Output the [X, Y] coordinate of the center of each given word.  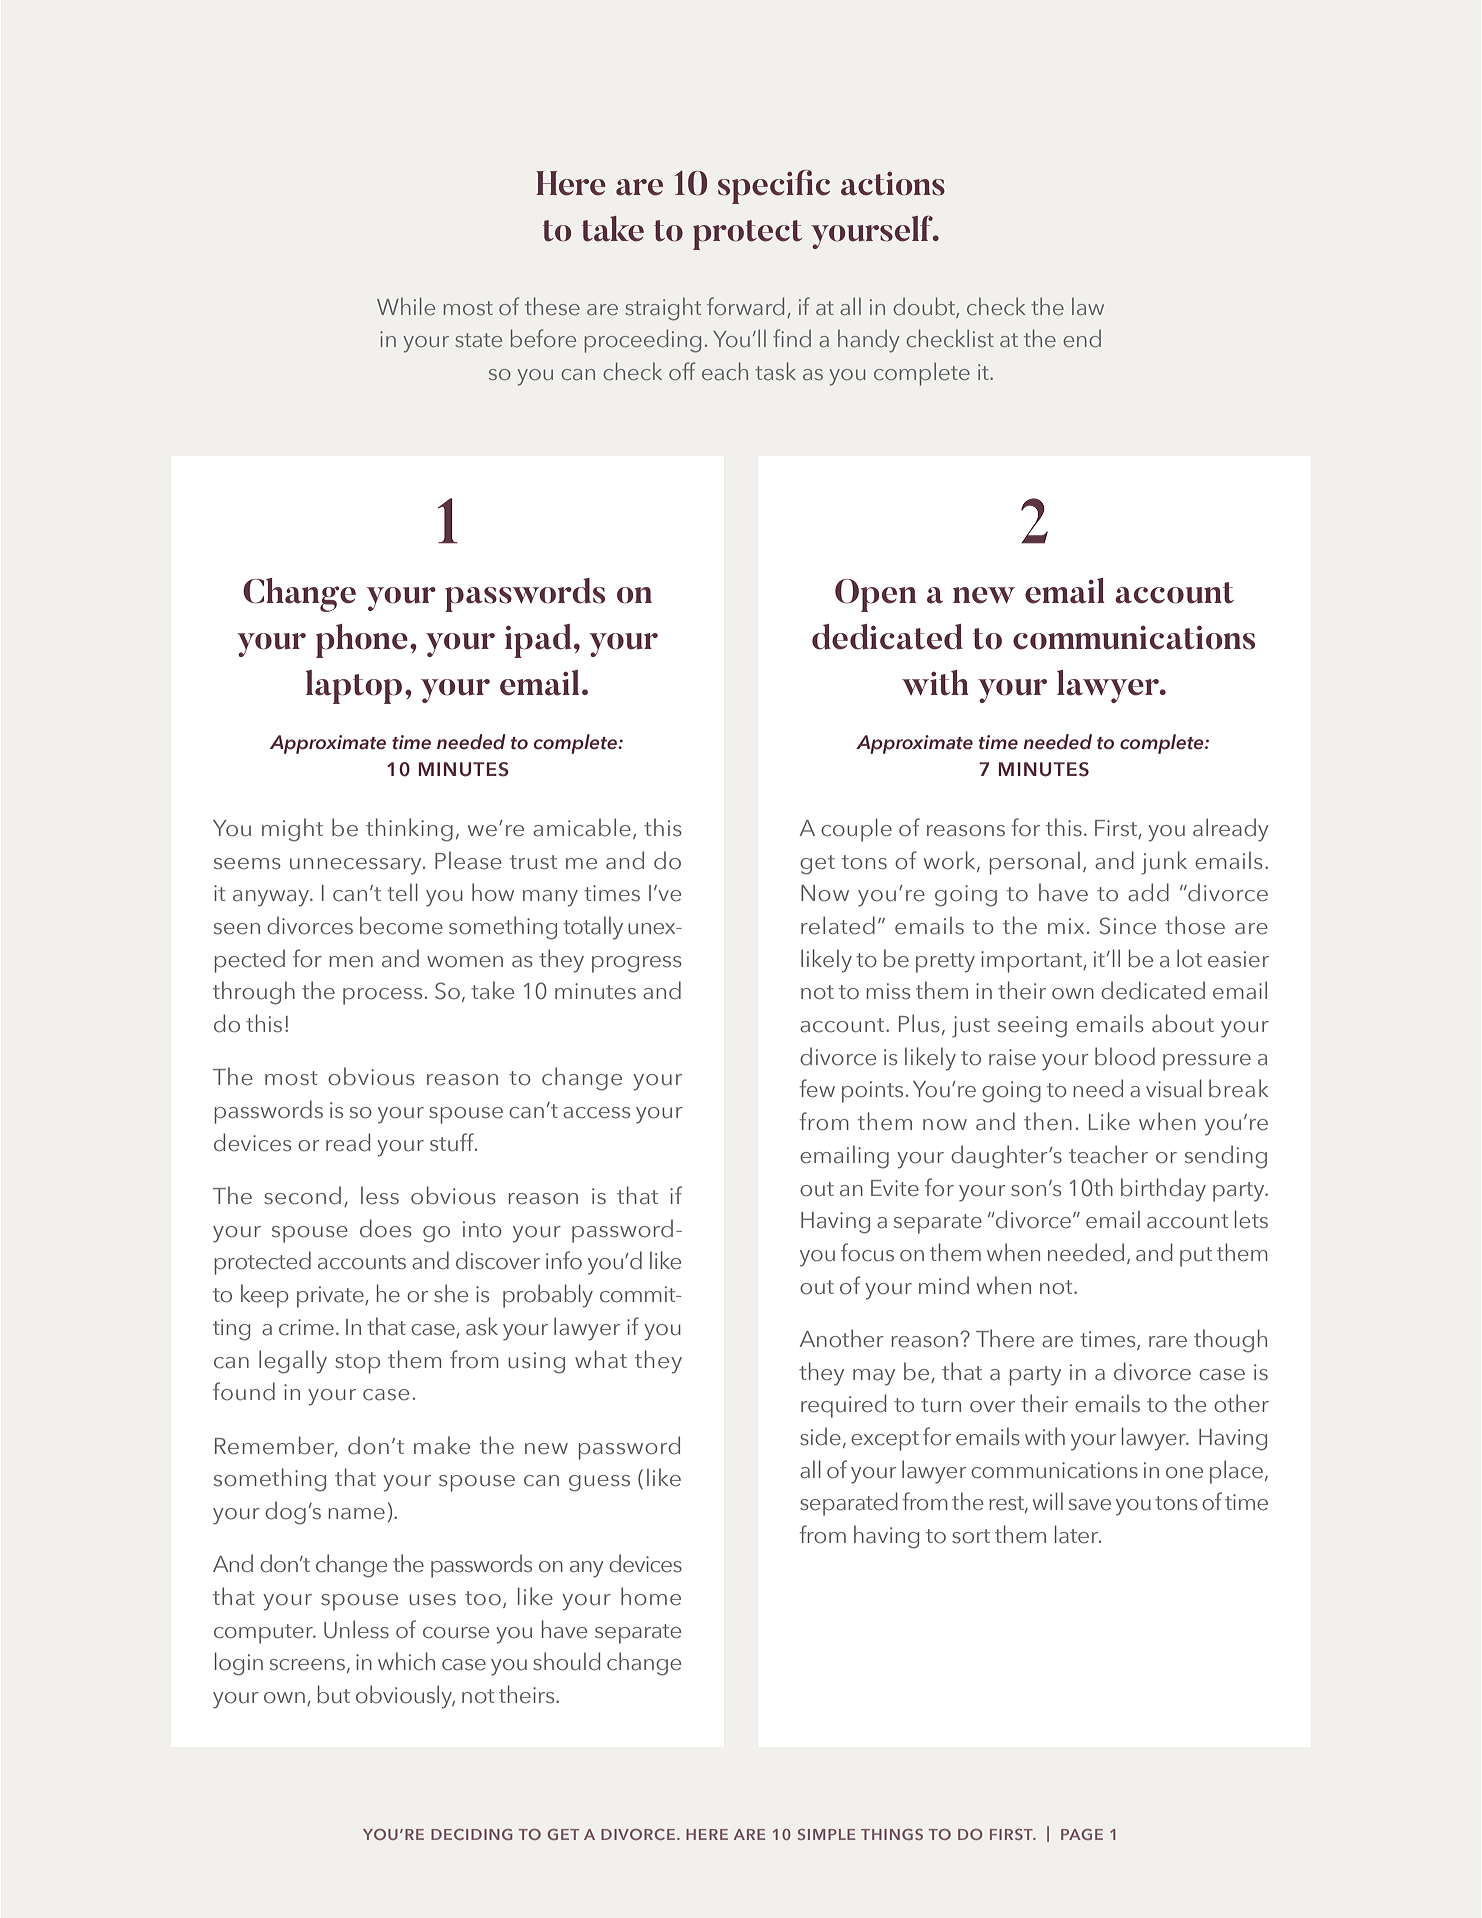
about [1183, 1023]
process [382, 996]
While [406, 306]
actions [893, 184]
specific [774, 187]
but [334, 1694]
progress [637, 964]
